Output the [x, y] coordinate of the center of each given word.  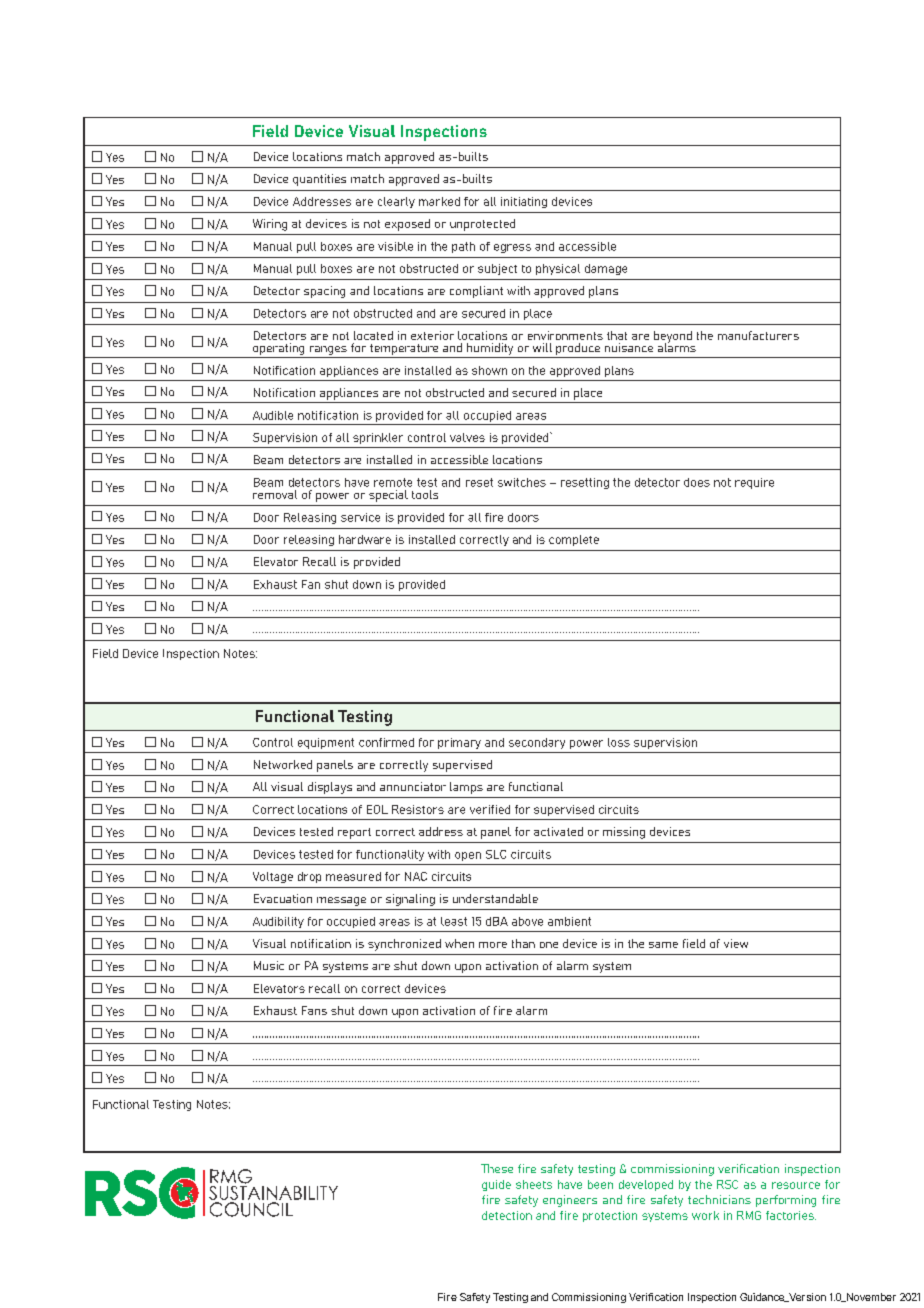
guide [496, 1185]
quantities [319, 180]
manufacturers [758, 335]
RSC [727, 1184]
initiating [524, 202]
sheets [534, 1184]
